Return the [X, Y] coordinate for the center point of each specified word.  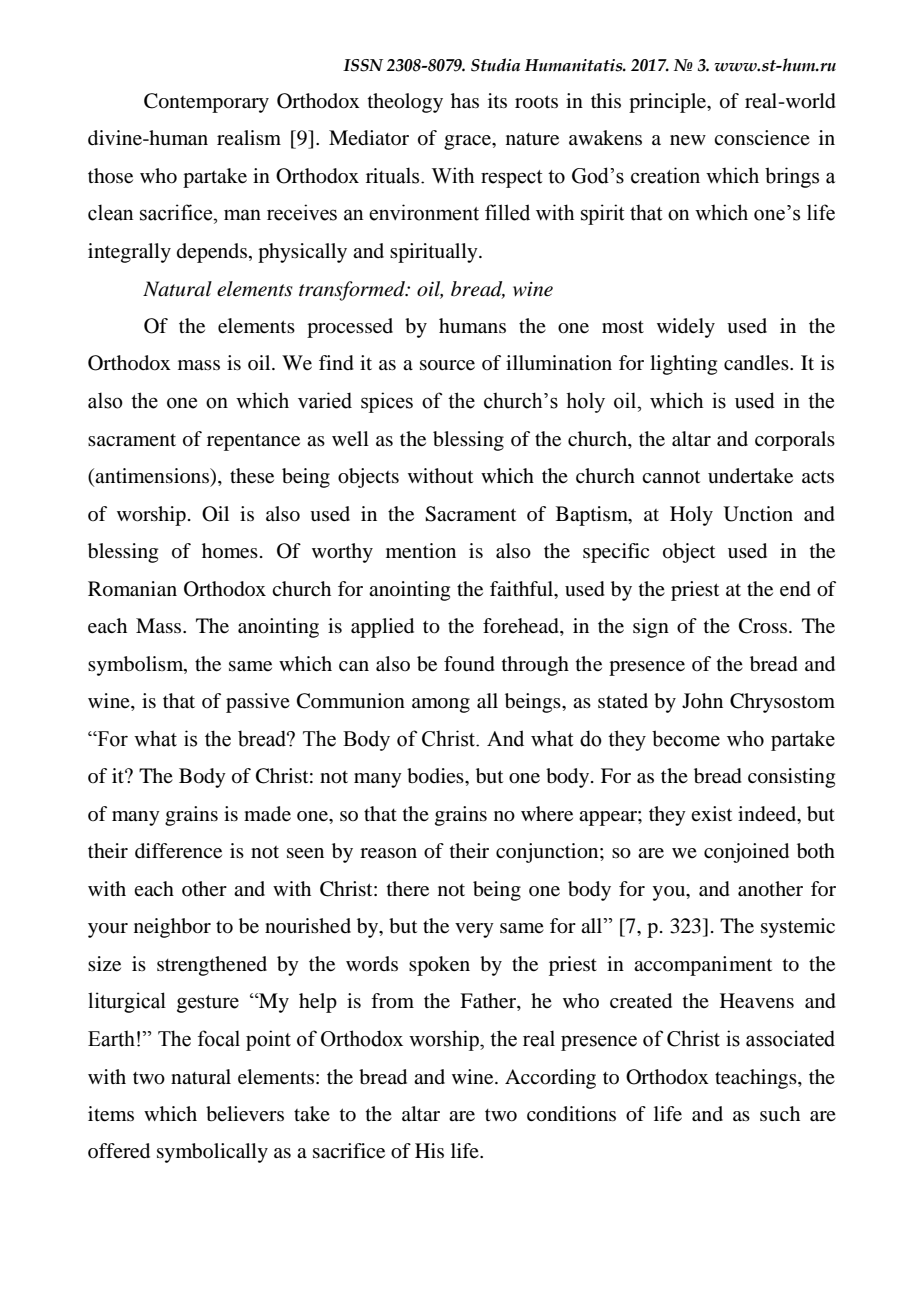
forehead [522, 627]
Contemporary [206, 103]
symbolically [212, 1153]
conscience [762, 138]
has [465, 101]
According [550, 1079]
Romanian [132, 589]
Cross [763, 626]
